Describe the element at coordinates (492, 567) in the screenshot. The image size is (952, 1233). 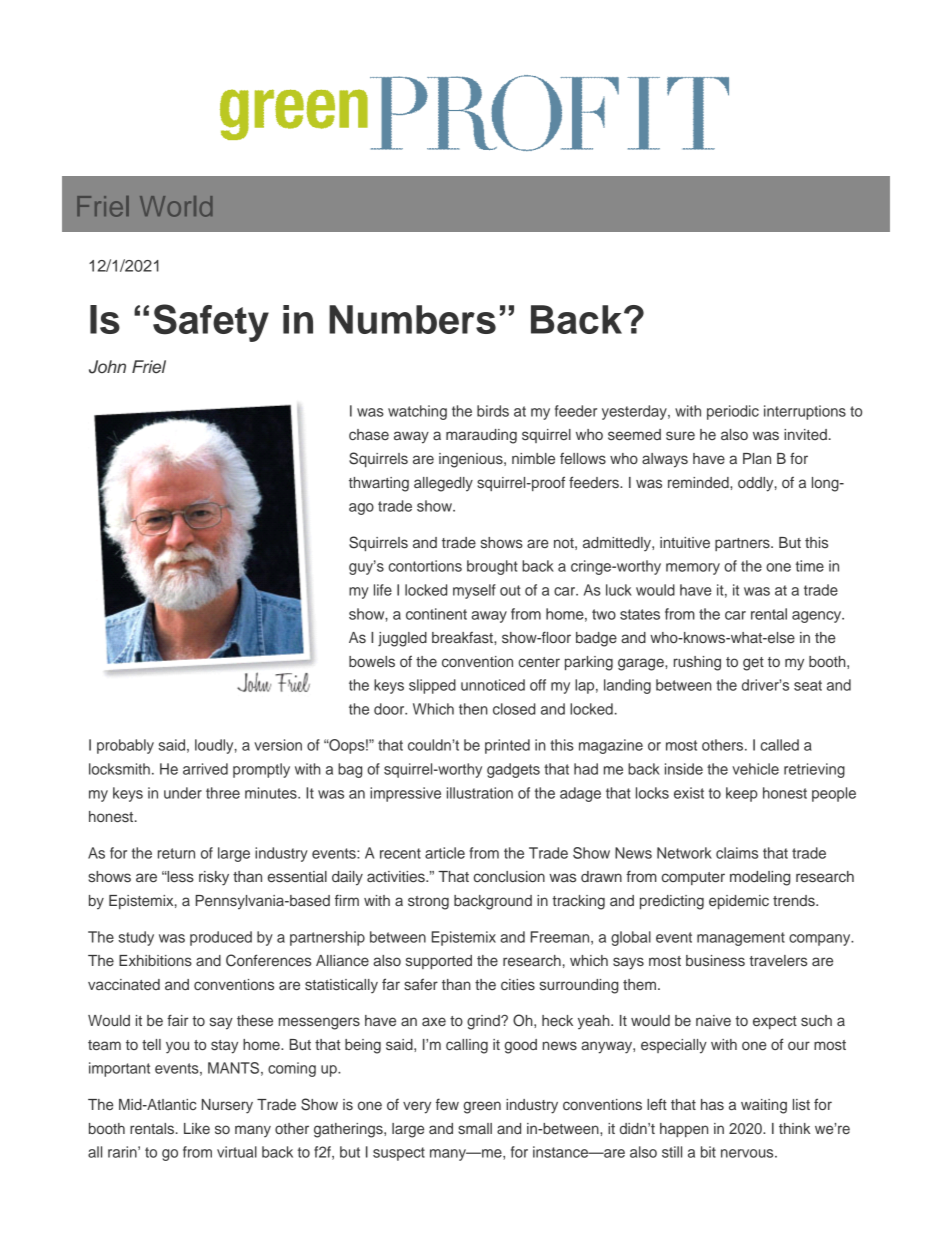
I see `brought` at that location.
